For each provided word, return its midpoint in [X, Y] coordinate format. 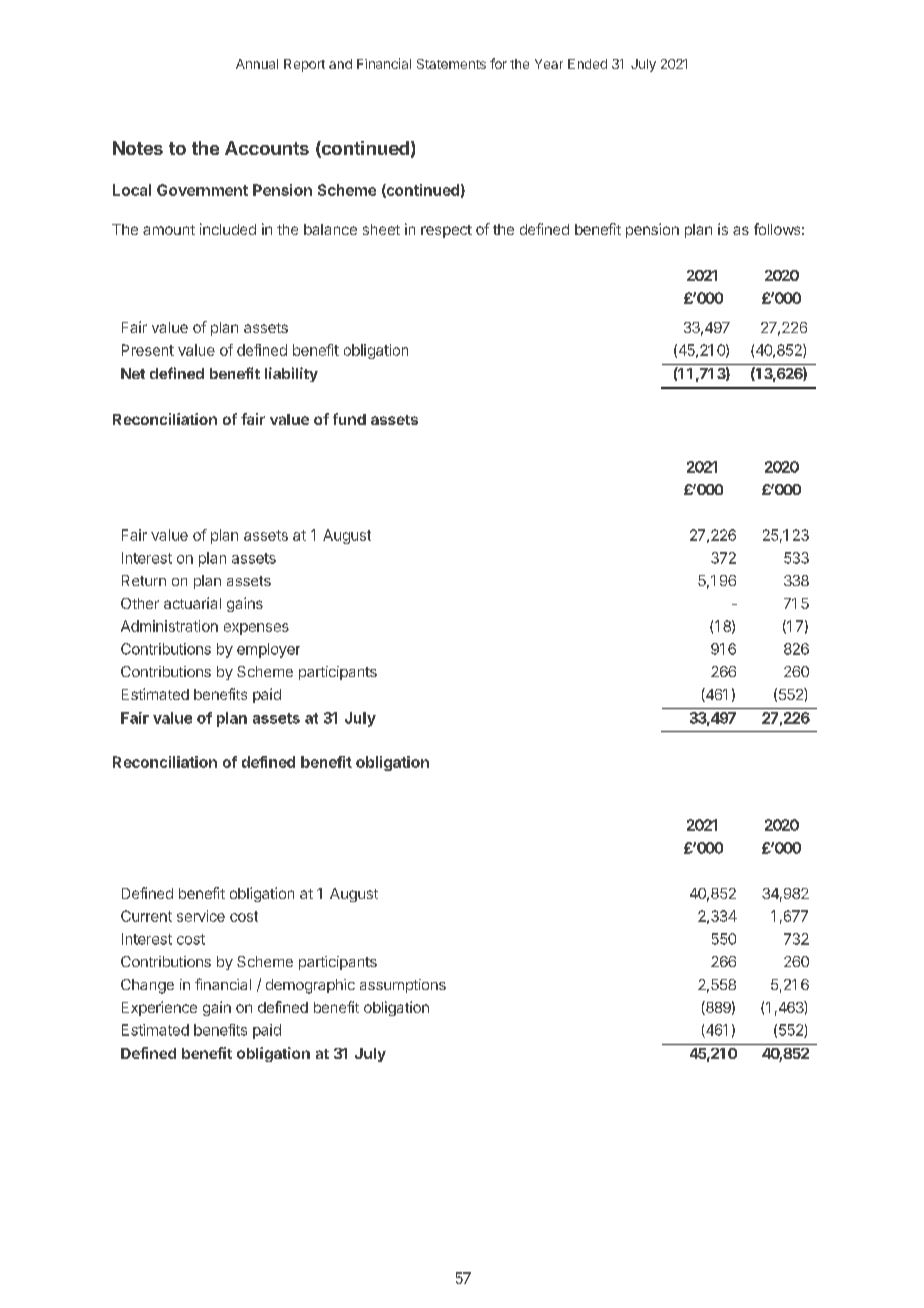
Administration [169, 626]
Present [148, 350]
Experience [159, 1008]
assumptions [403, 986]
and [340, 64]
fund [349, 419]
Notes [138, 148]
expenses [256, 629]
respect [446, 231]
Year [549, 64]
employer [268, 650]
